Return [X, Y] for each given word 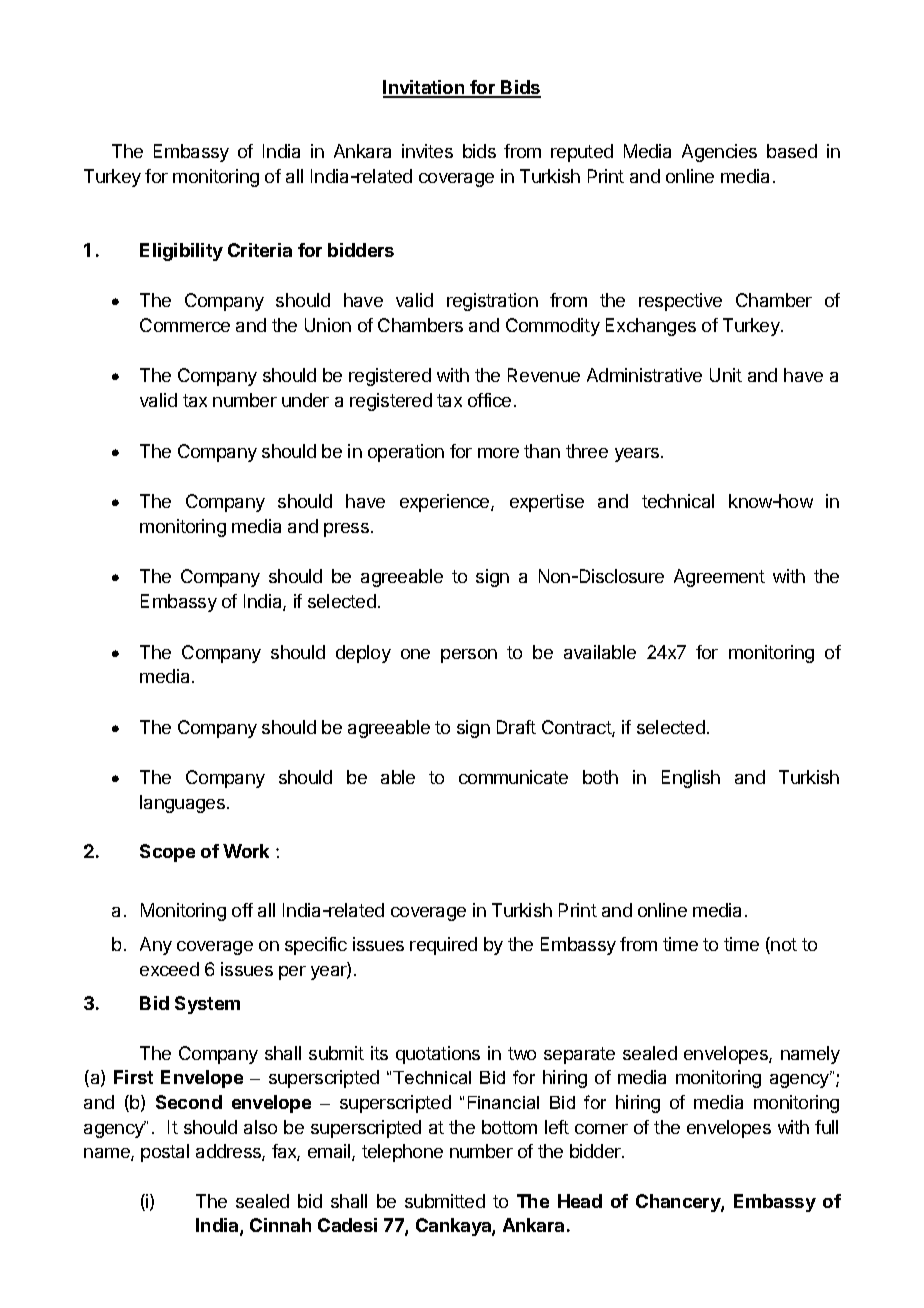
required [443, 946]
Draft [516, 727]
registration [492, 302]
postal [165, 1153]
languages [182, 804]
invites [427, 151]
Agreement [719, 578]
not [784, 944]
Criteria [260, 250]
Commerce [185, 325]
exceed [169, 969]
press [346, 530]
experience [446, 503]
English [691, 779]
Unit [726, 375]
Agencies [719, 153]
